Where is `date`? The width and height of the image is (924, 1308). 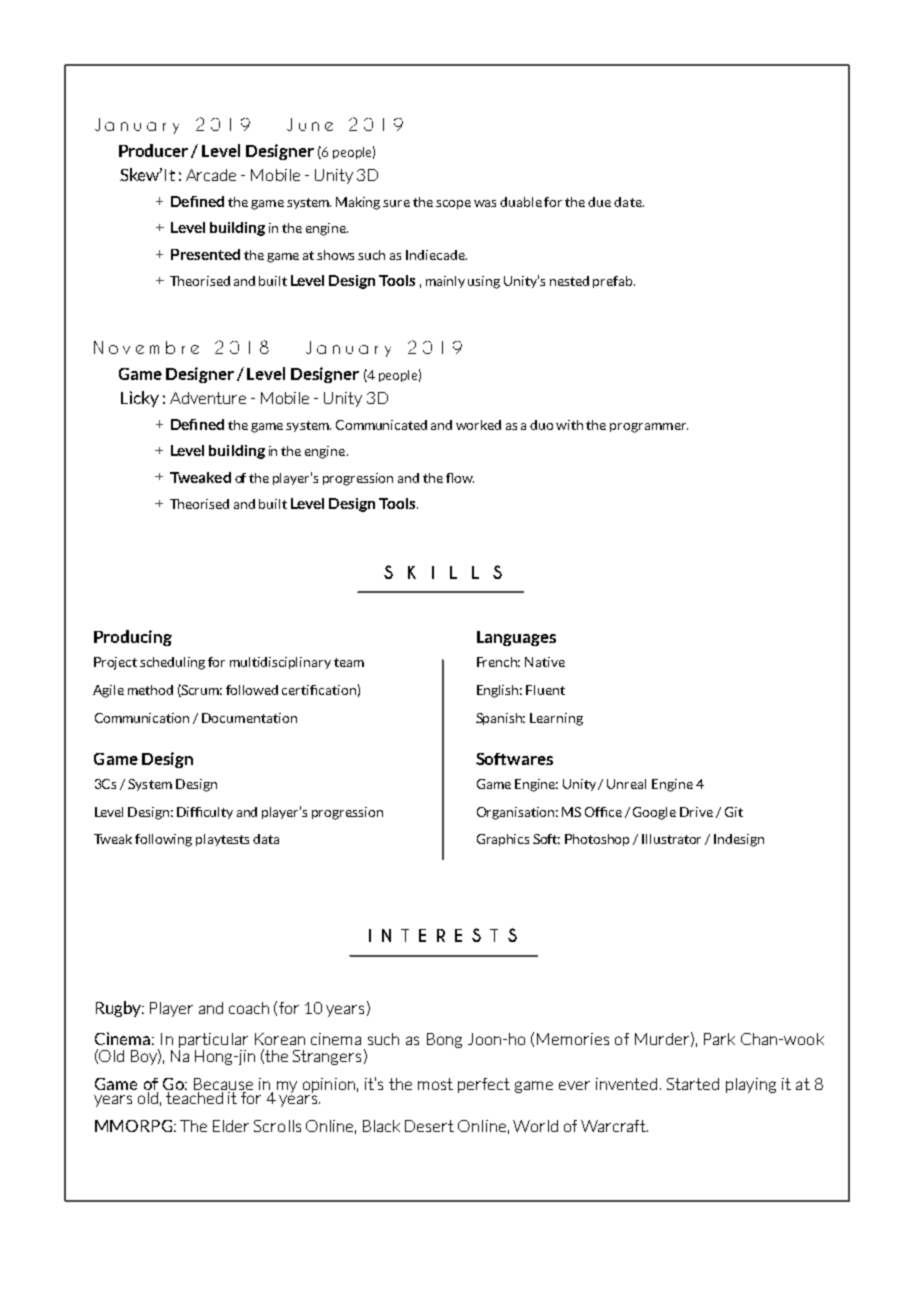
date is located at coordinates (629, 202).
